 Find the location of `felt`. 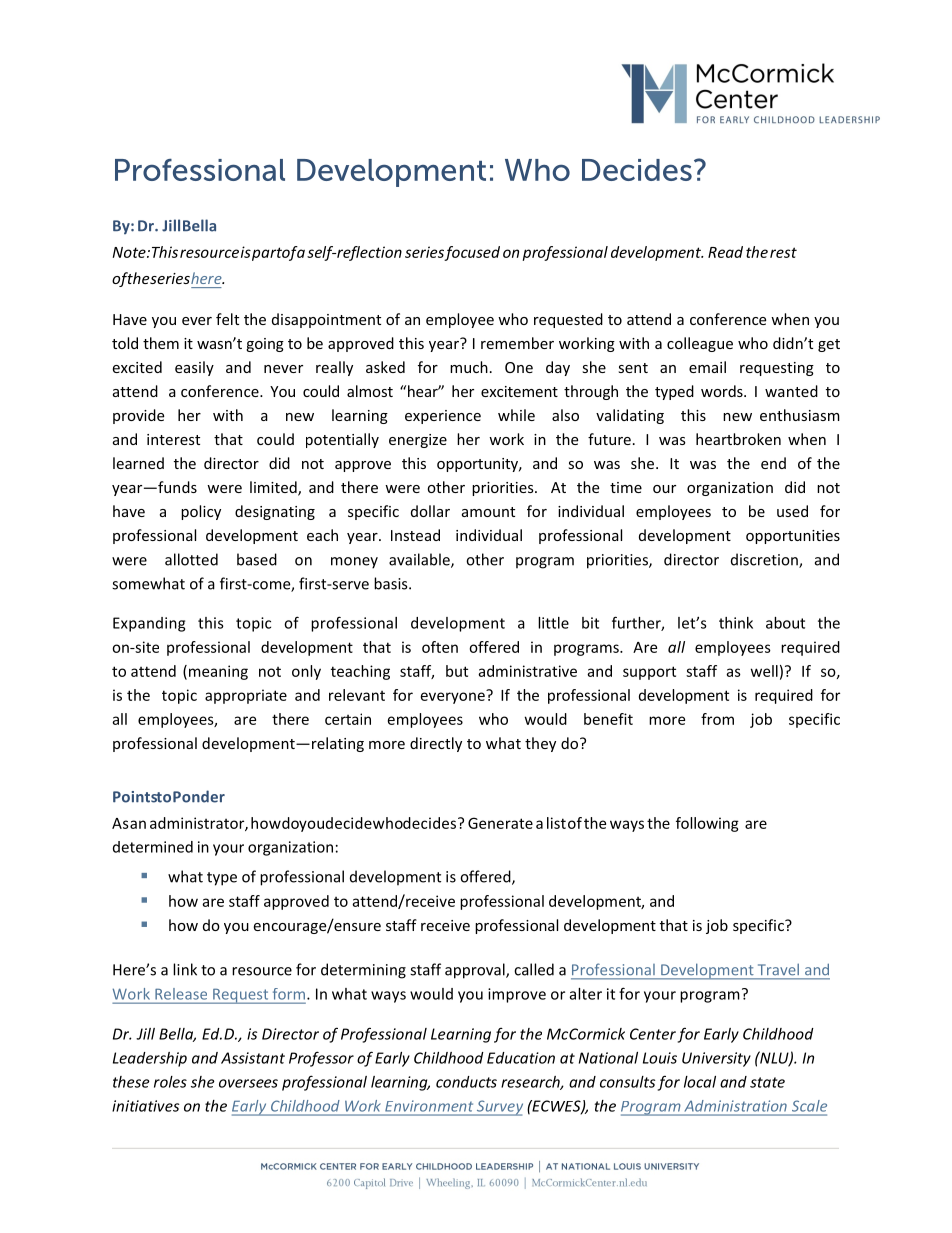

felt is located at coordinates (227, 319).
